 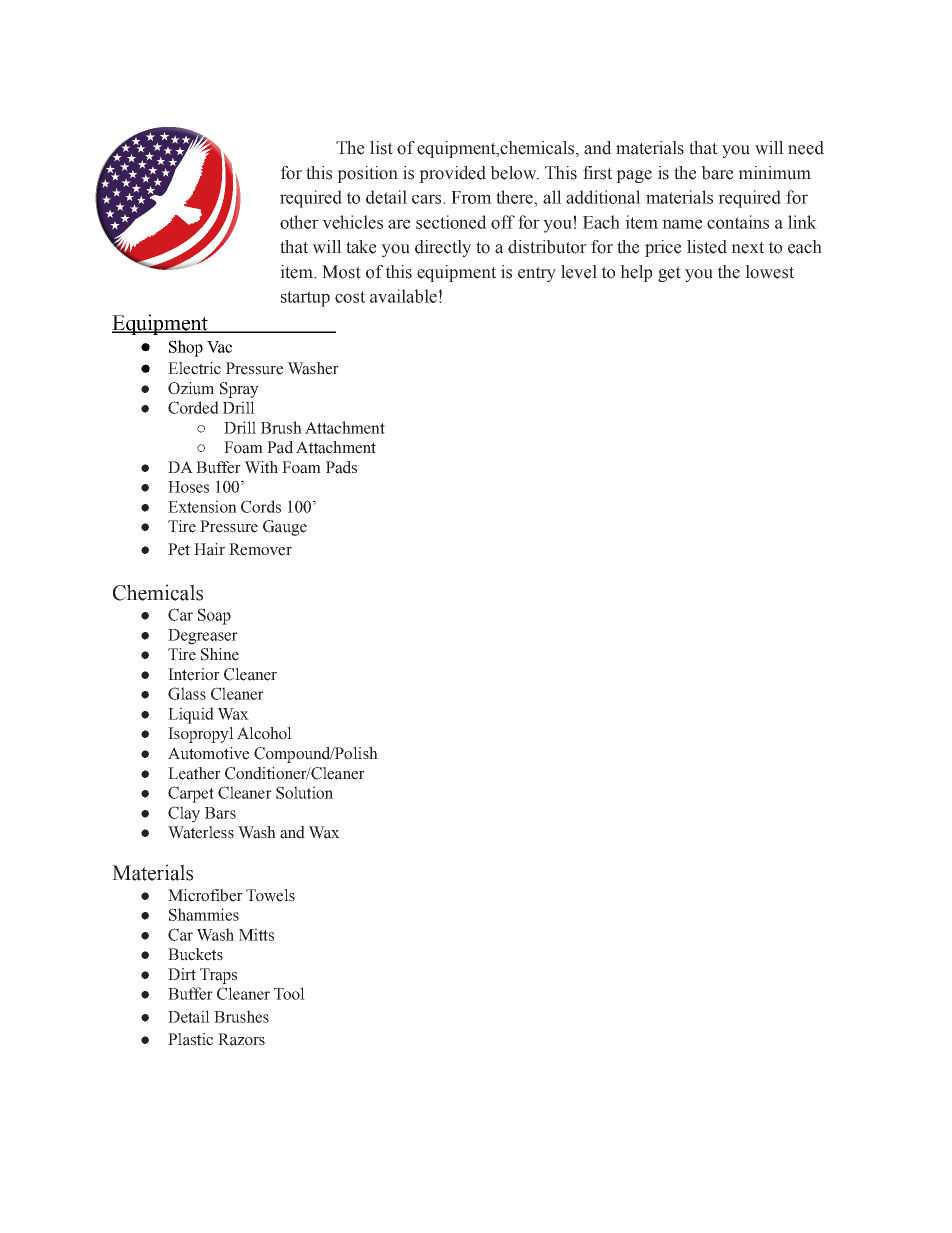 What do you see at coordinates (299, 222) in the screenshot?
I see `other` at bounding box center [299, 222].
